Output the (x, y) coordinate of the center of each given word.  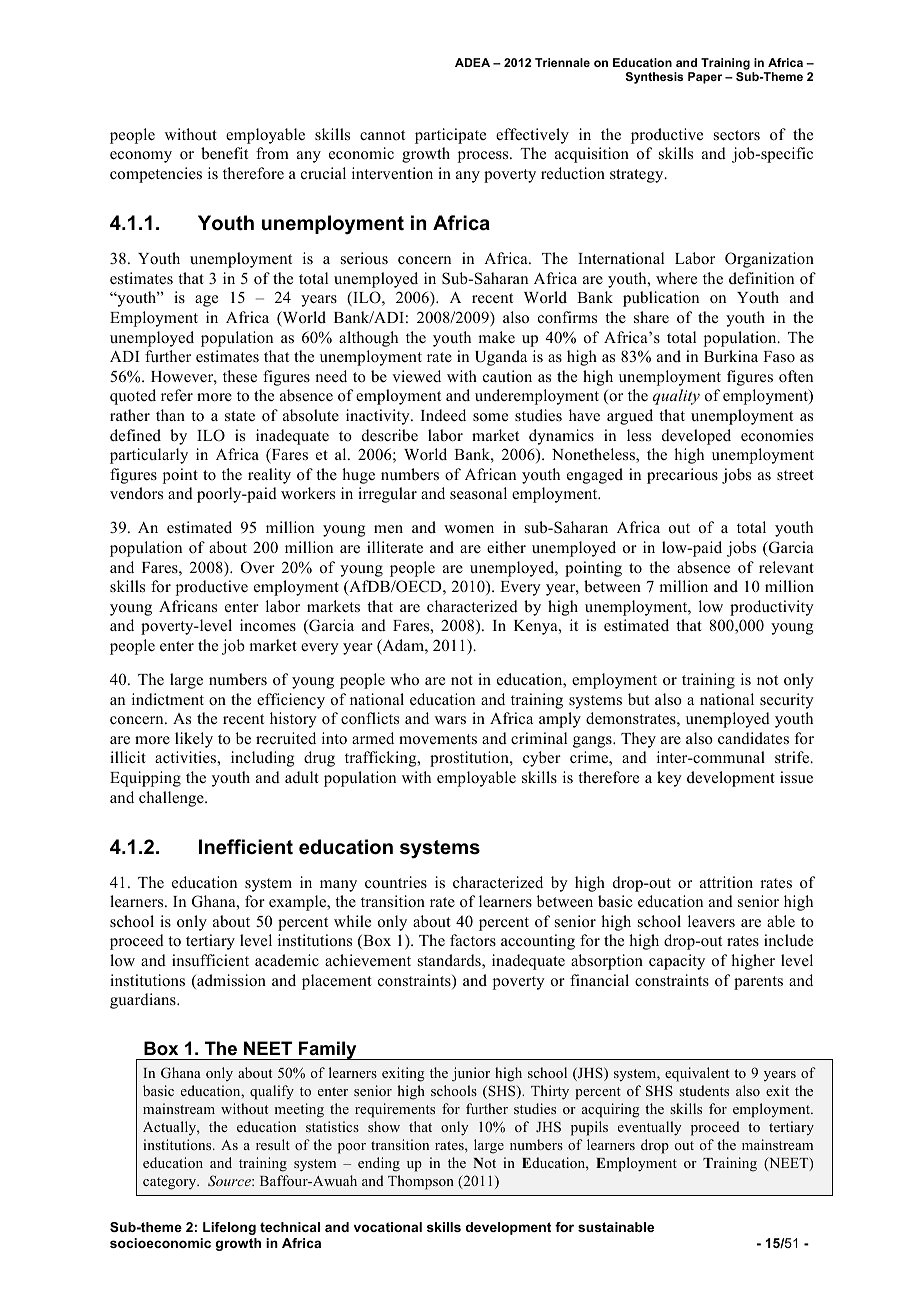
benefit (224, 153)
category (171, 1183)
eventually (649, 1128)
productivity (772, 608)
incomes (268, 625)
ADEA (472, 62)
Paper (705, 78)
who (404, 679)
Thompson (421, 1182)
